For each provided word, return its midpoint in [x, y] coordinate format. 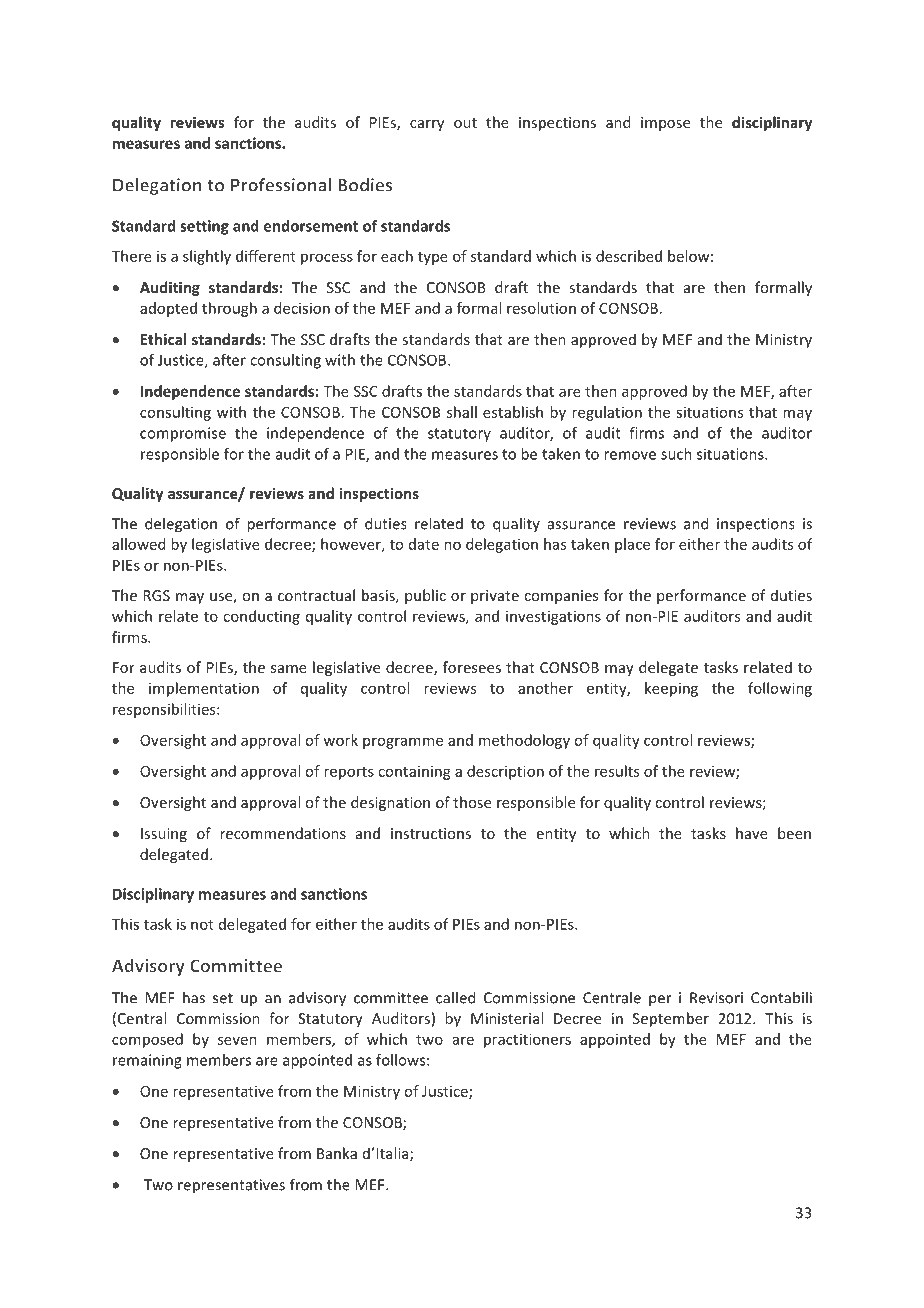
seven [237, 1040]
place [632, 545]
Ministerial [507, 1018]
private [495, 597]
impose [665, 124]
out [465, 123]
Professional [281, 185]
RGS [156, 595]
